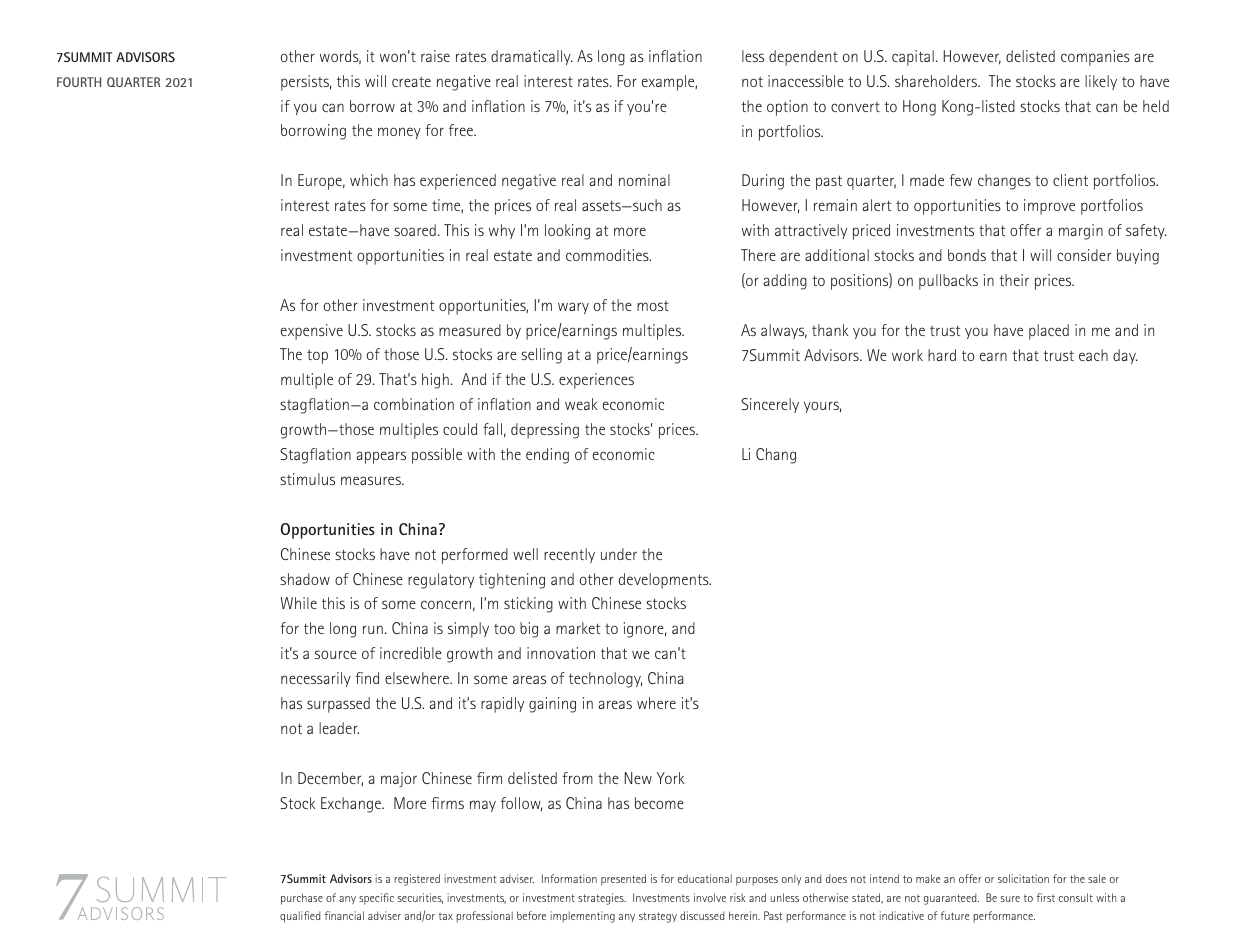  I want to click on purchase, so click(302, 899).
